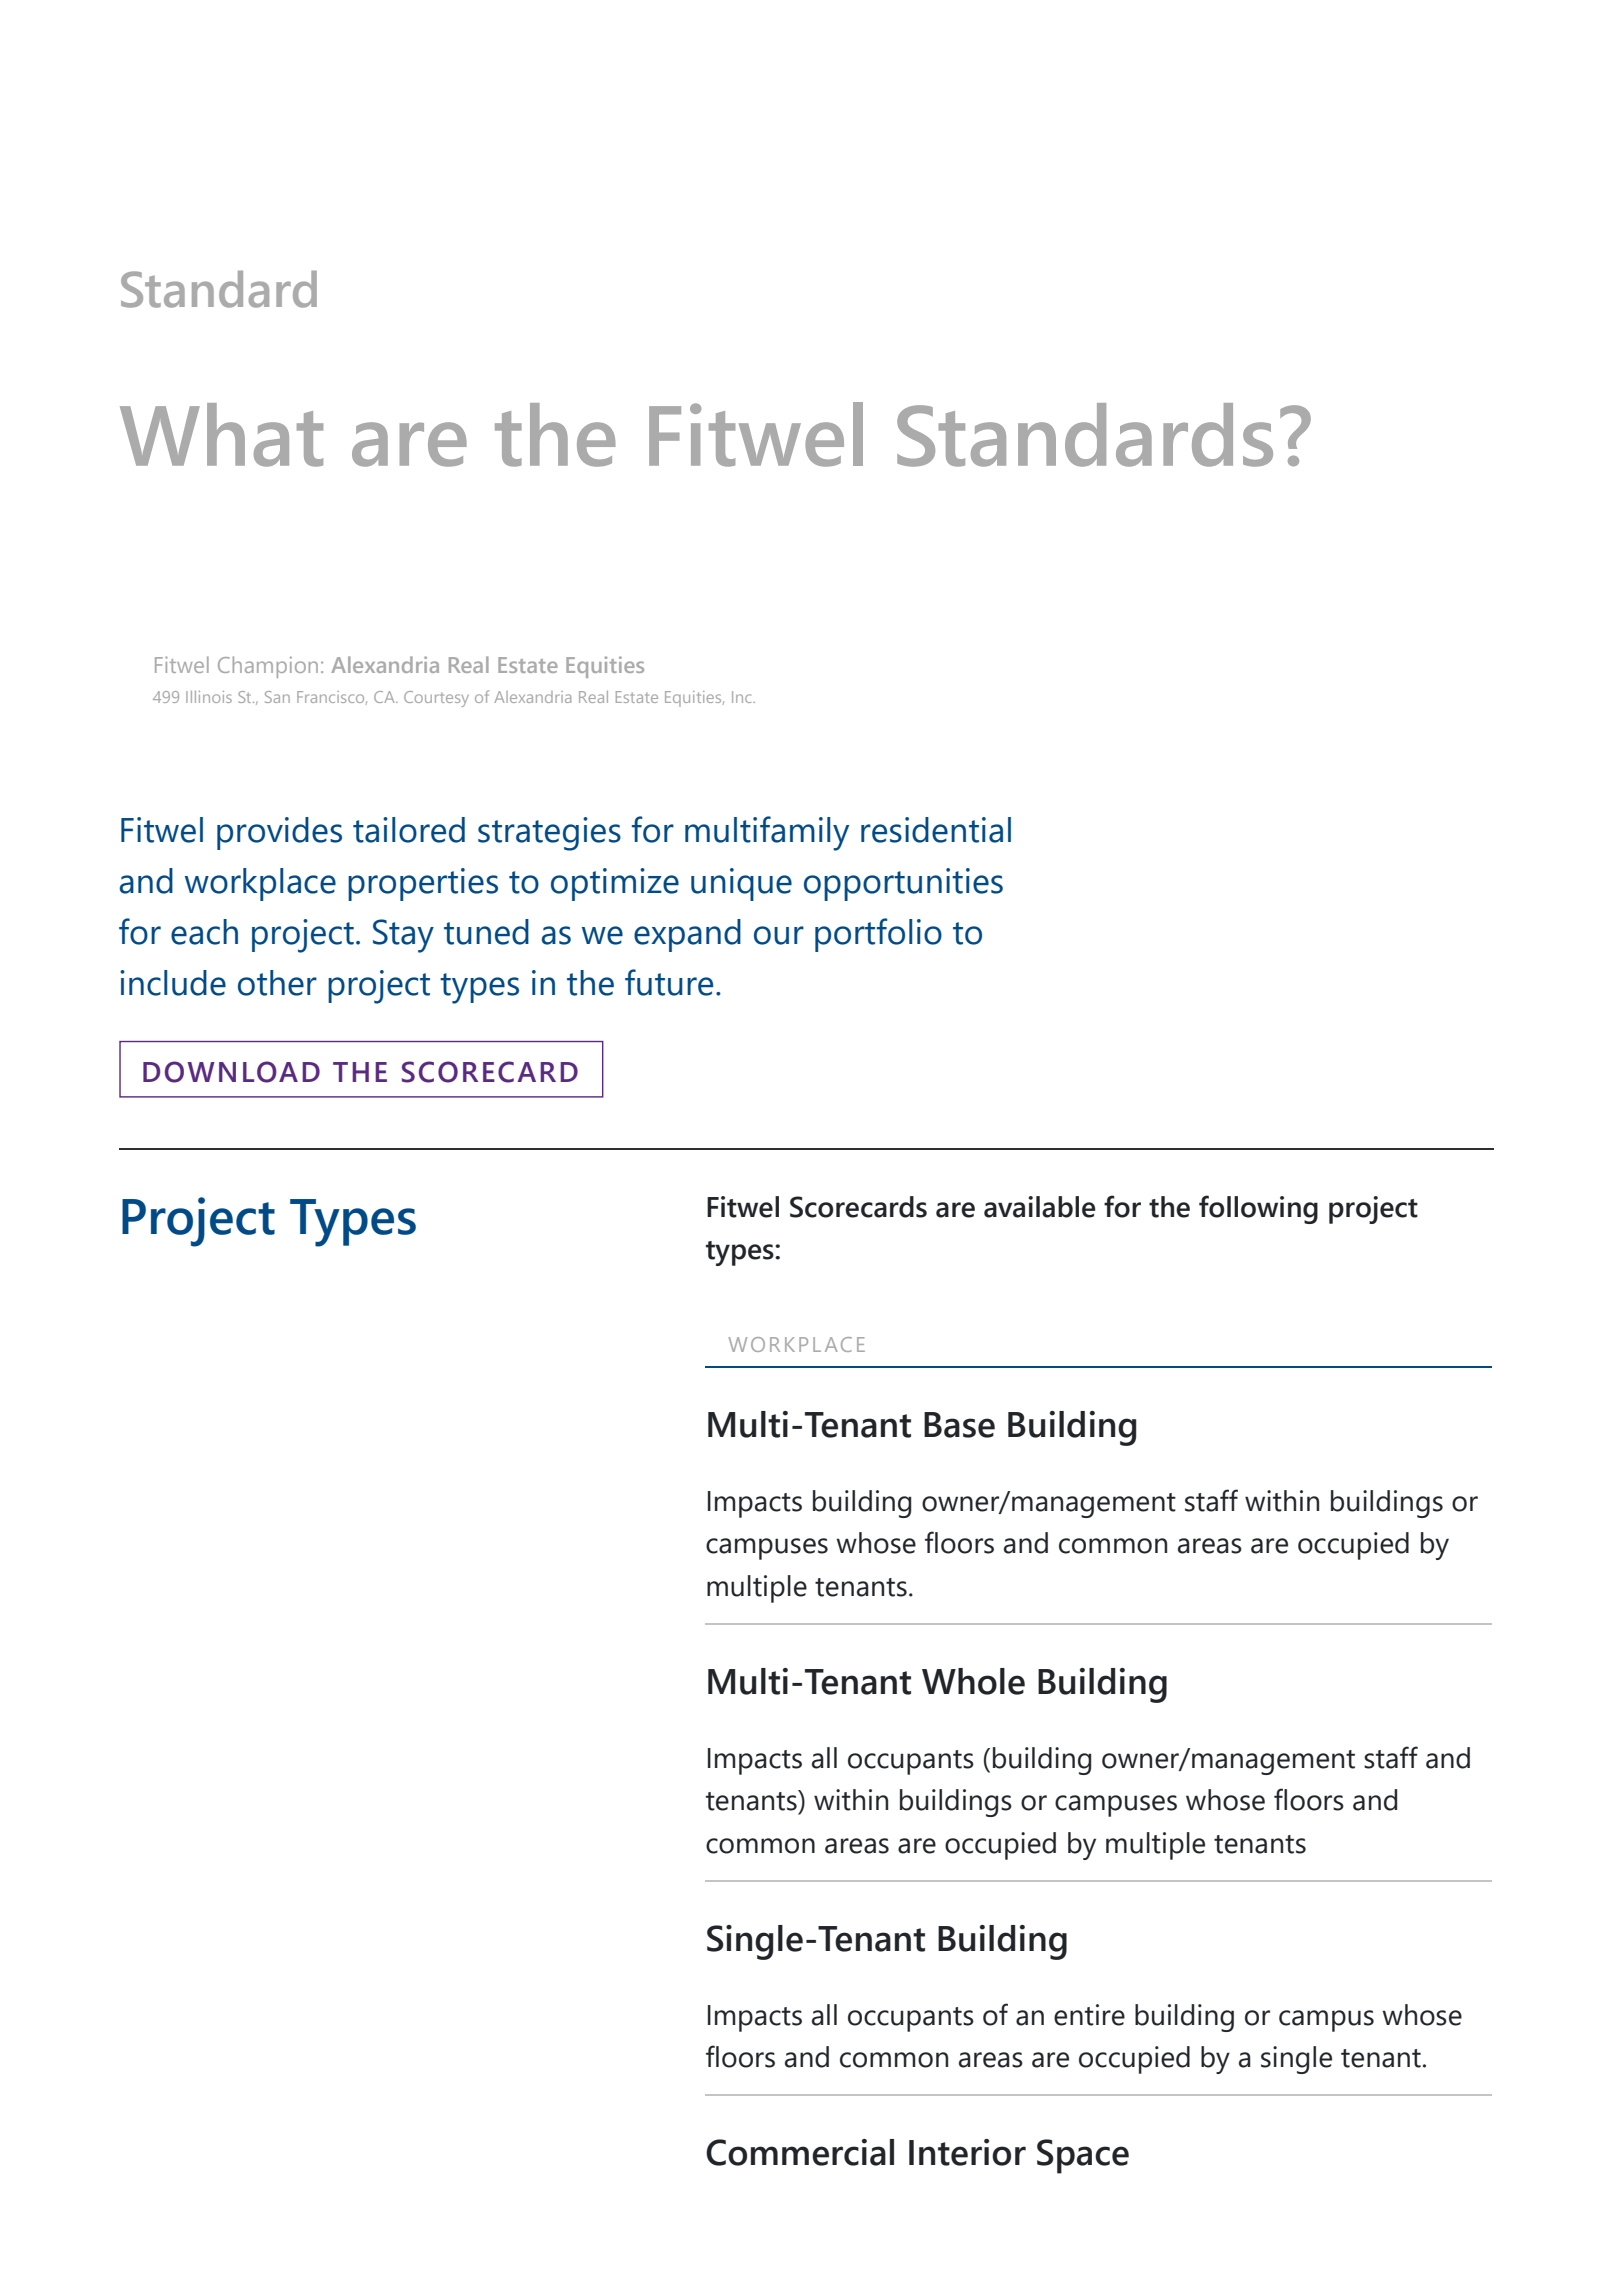 Image resolution: width=1611 pixels, height=2277 pixels. I want to click on Whole, so click(973, 1681).
